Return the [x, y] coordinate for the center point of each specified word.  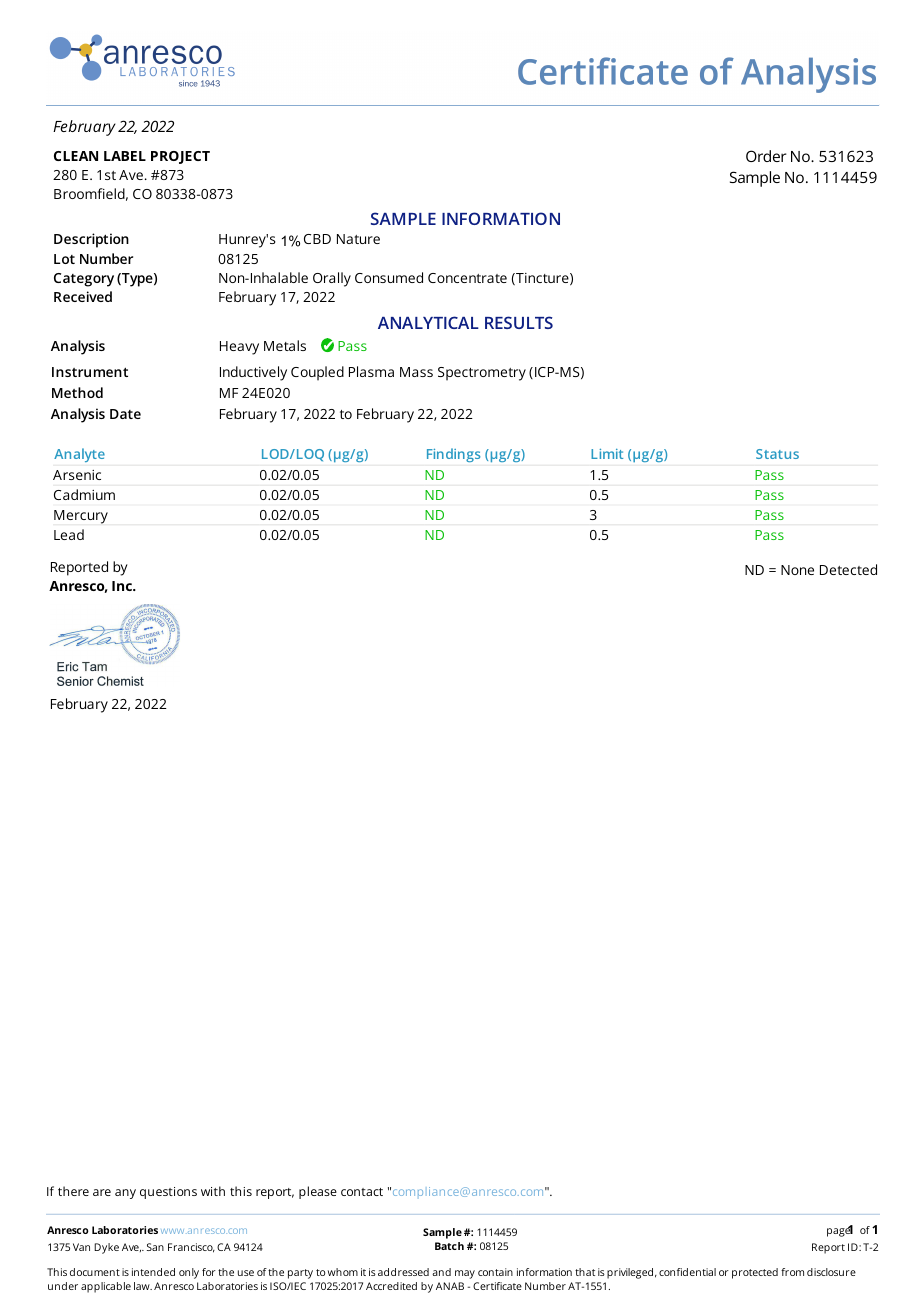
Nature [358, 239]
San [155, 1247]
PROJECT [180, 157]
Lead [69, 534]
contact [362, 1192]
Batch [449, 1246]
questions [168, 1193]
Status [777, 454]
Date [125, 414]
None [797, 570]
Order [766, 156]
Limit [607, 454]
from [792, 1272]
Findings [453, 455]
